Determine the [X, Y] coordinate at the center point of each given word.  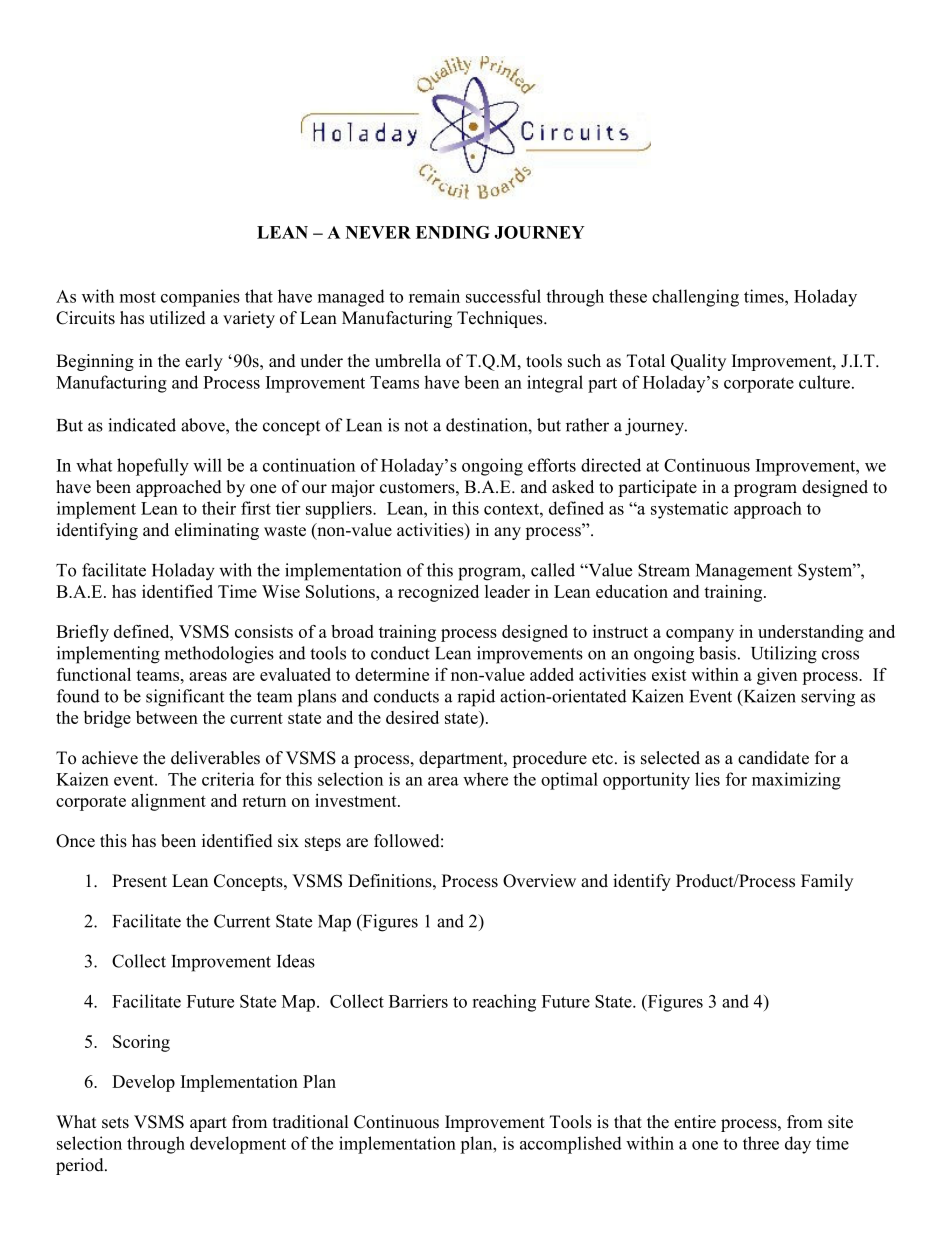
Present [139, 881]
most [138, 297]
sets [115, 1123]
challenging [695, 298]
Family [827, 882]
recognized [438, 593]
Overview [539, 881]
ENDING [453, 232]
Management [744, 572]
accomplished [571, 1145]
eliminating [217, 531]
